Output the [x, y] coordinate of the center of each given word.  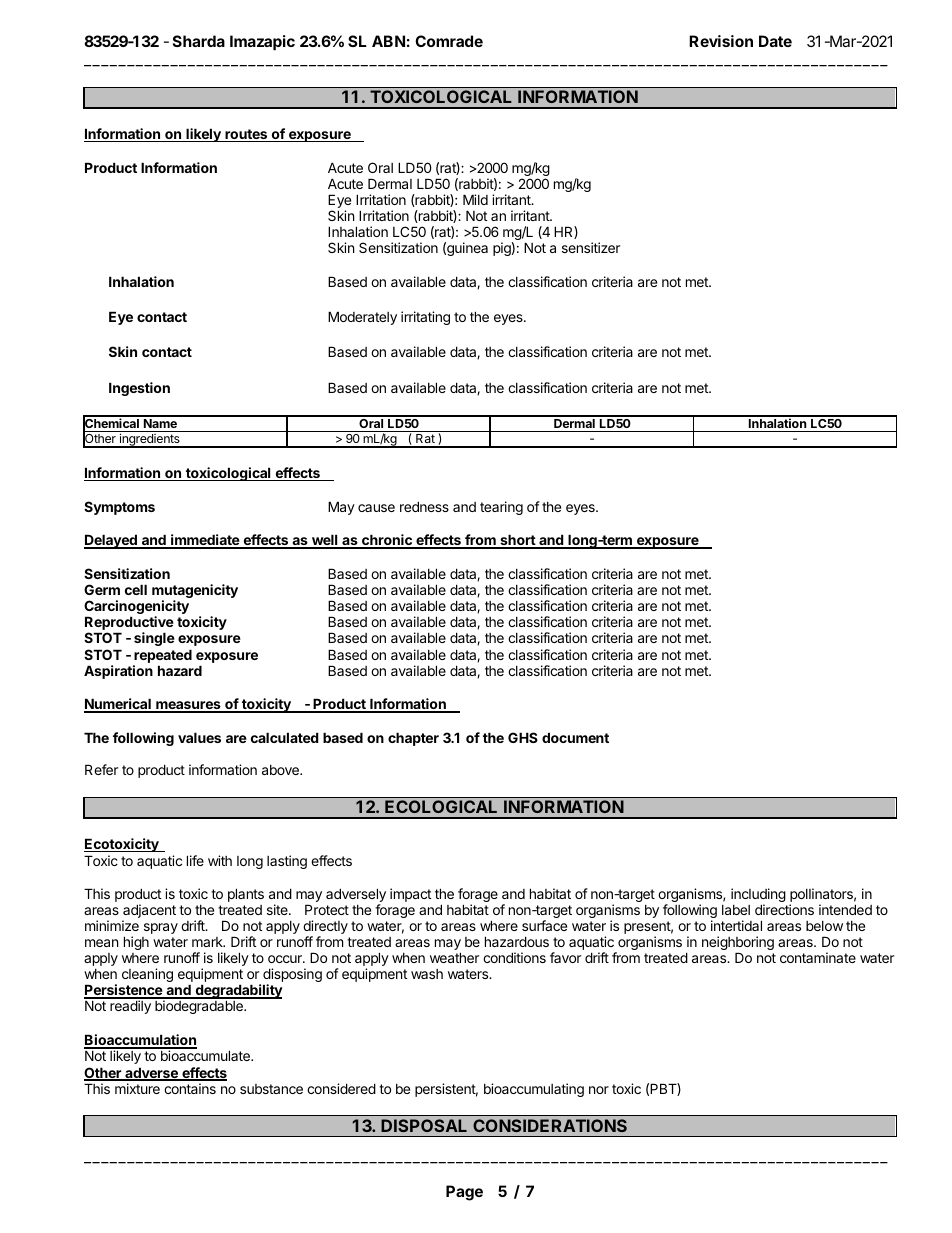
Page [464, 1193]
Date [775, 41]
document [575, 737]
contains [190, 1088]
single [154, 639]
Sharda [199, 41]
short [517, 541]
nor [599, 1090]
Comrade [449, 41]
